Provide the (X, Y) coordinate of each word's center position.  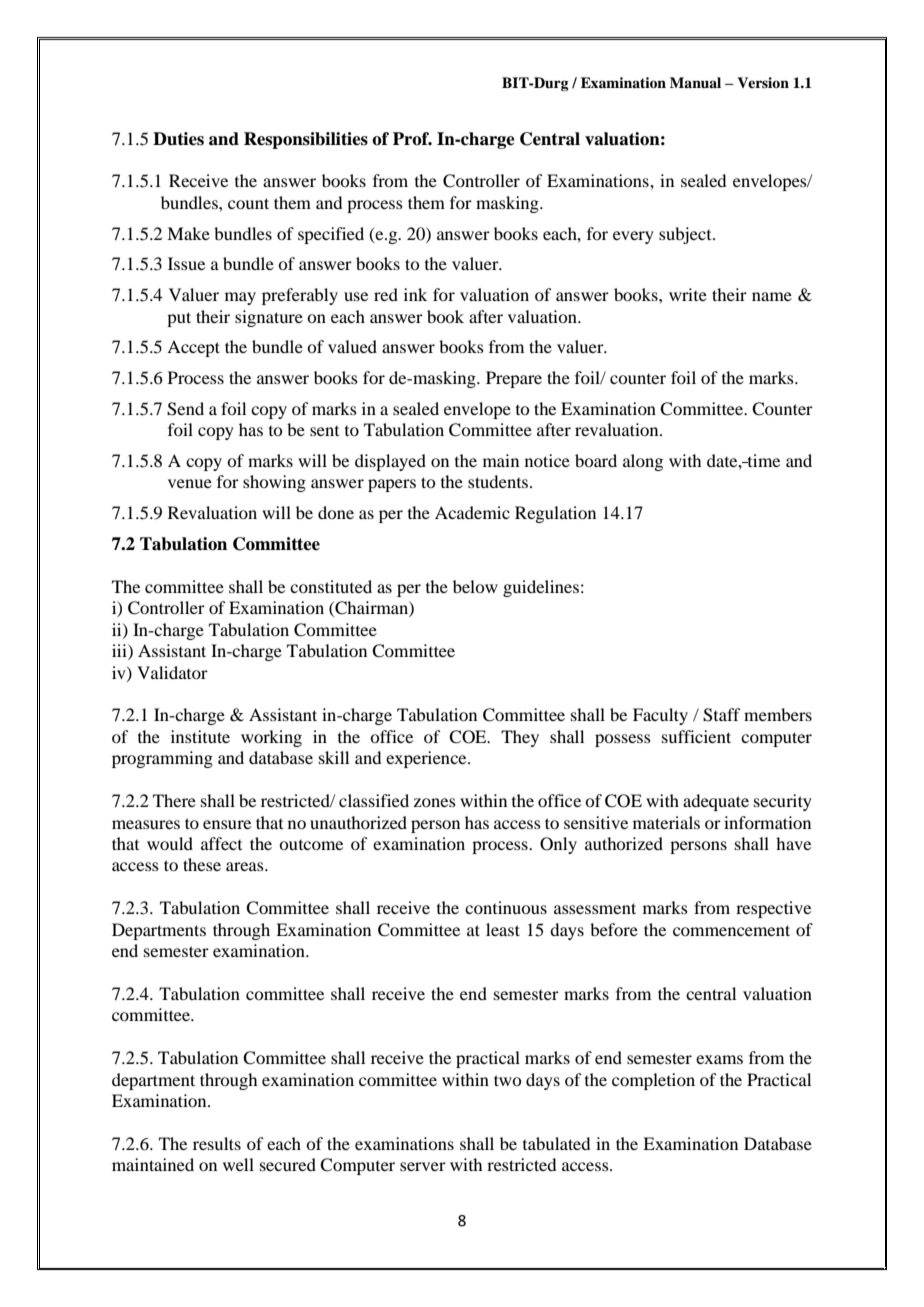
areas (246, 866)
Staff (721, 715)
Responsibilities (306, 140)
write (688, 294)
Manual (695, 82)
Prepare (514, 379)
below (475, 586)
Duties (178, 139)
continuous (506, 907)
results (217, 1143)
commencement (731, 930)
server (423, 1166)
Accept (193, 348)
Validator (172, 672)
